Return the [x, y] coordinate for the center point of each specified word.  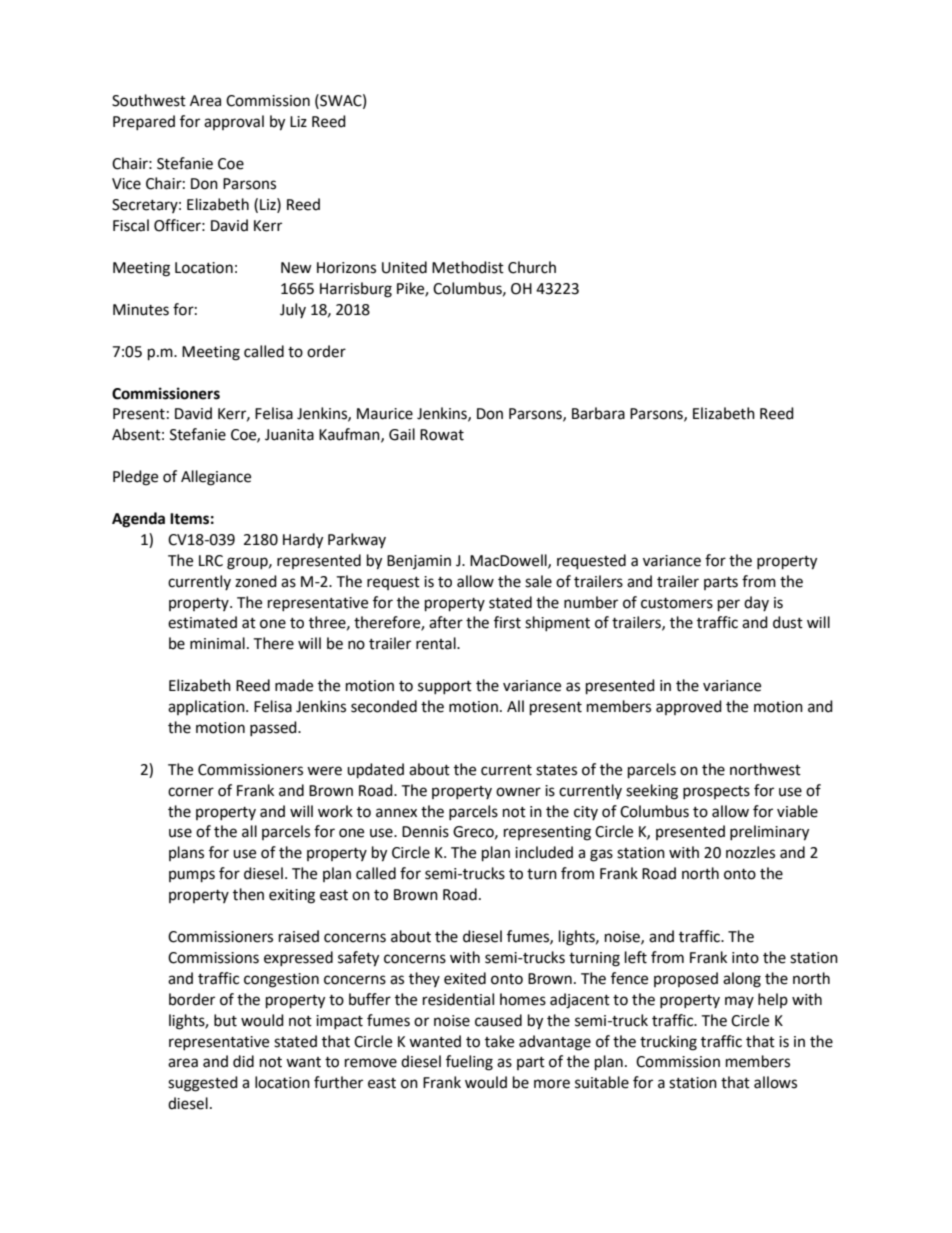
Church [532, 267]
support [445, 687]
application [207, 707]
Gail [402, 434]
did [243, 1061]
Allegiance [216, 478]
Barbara [598, 413]
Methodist [468, 267]
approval [234, 122]
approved [689, 707]
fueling [469, 1063]
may [739, 1002]
